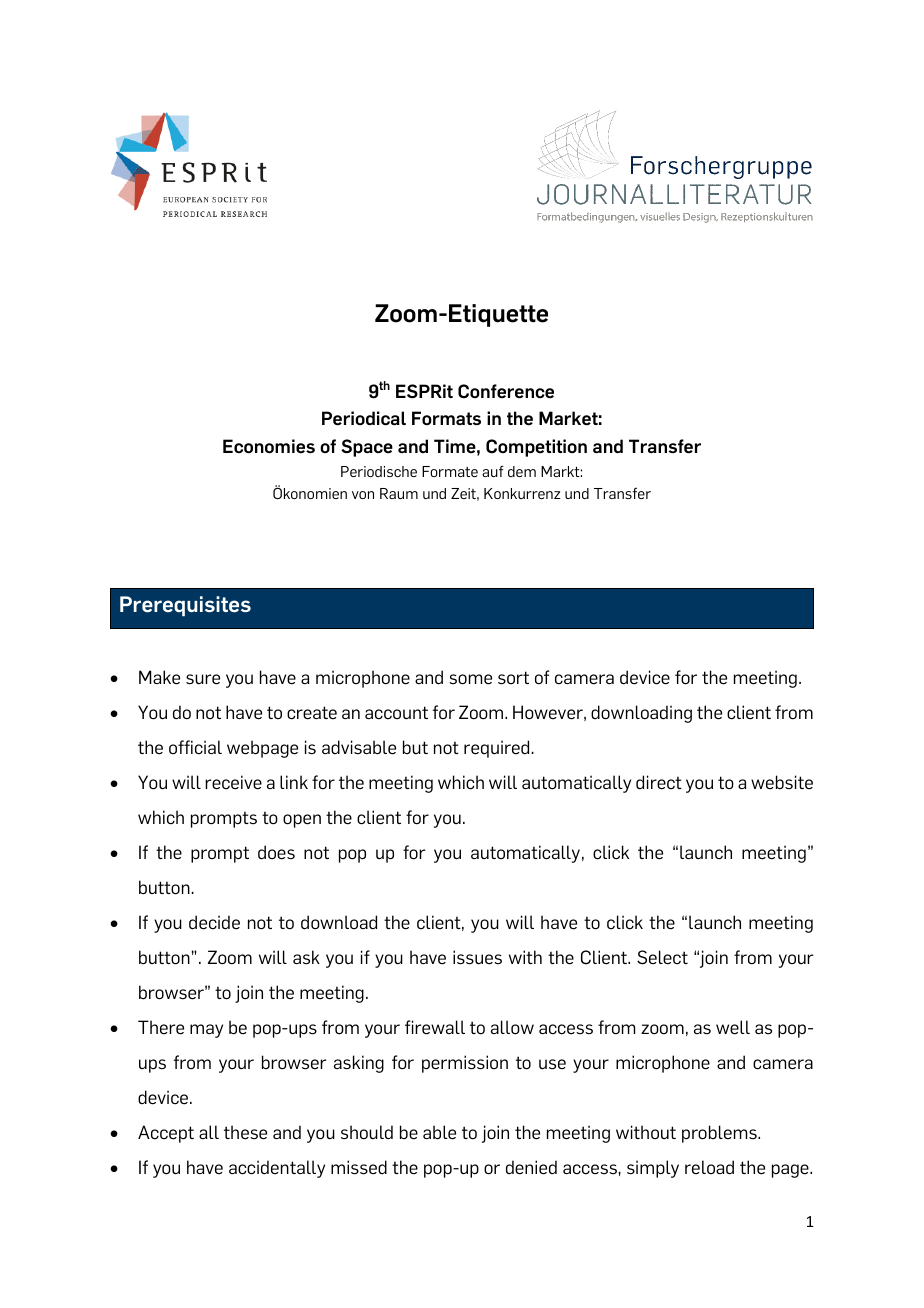 This screenshot has width=924, height=1308. What do you see at coordinates (531, 1167) in the screenshot?
I see `denied` at bounding box center [531, 1167].
